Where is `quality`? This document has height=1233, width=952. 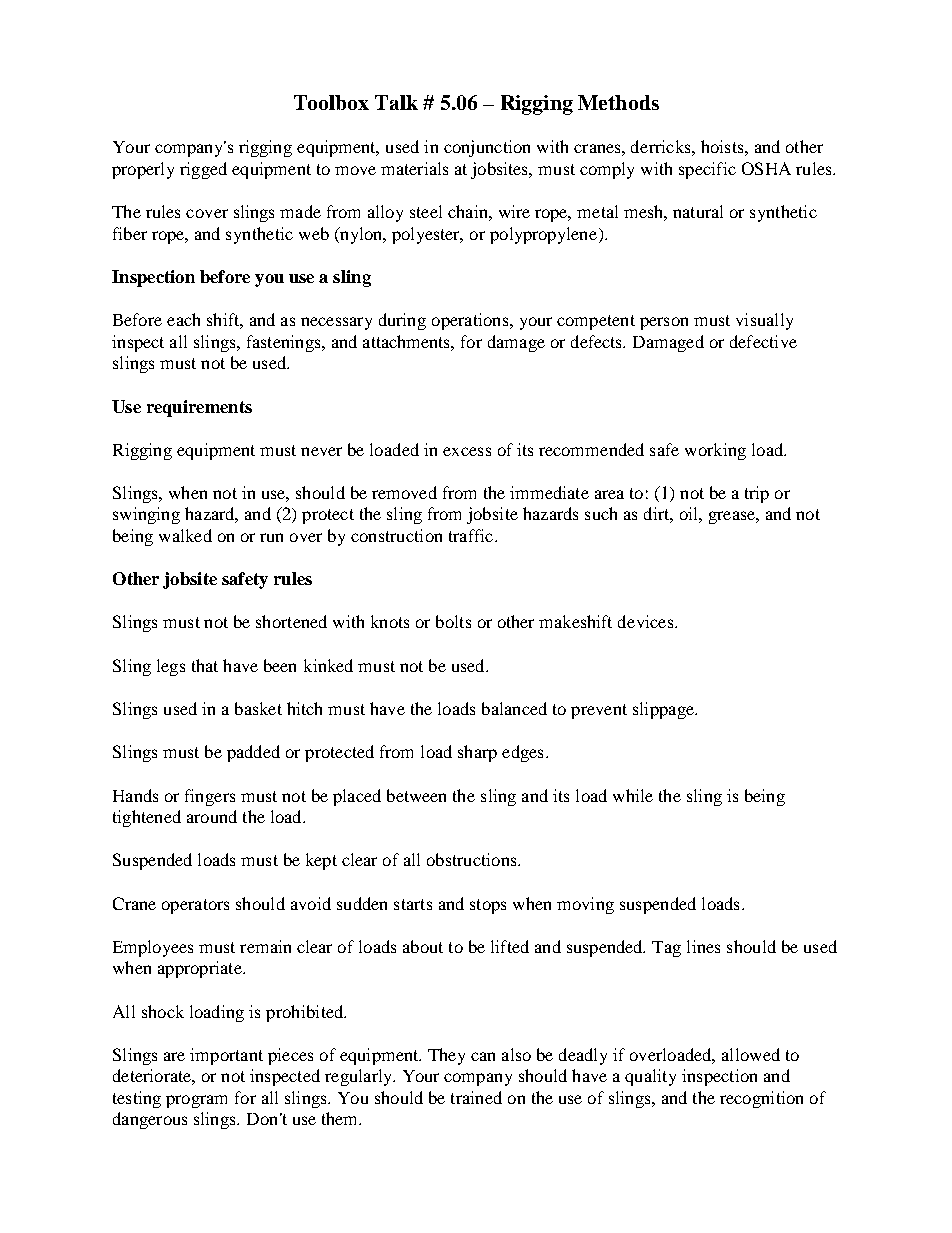 quality is located at coordinates (650, 1077).
